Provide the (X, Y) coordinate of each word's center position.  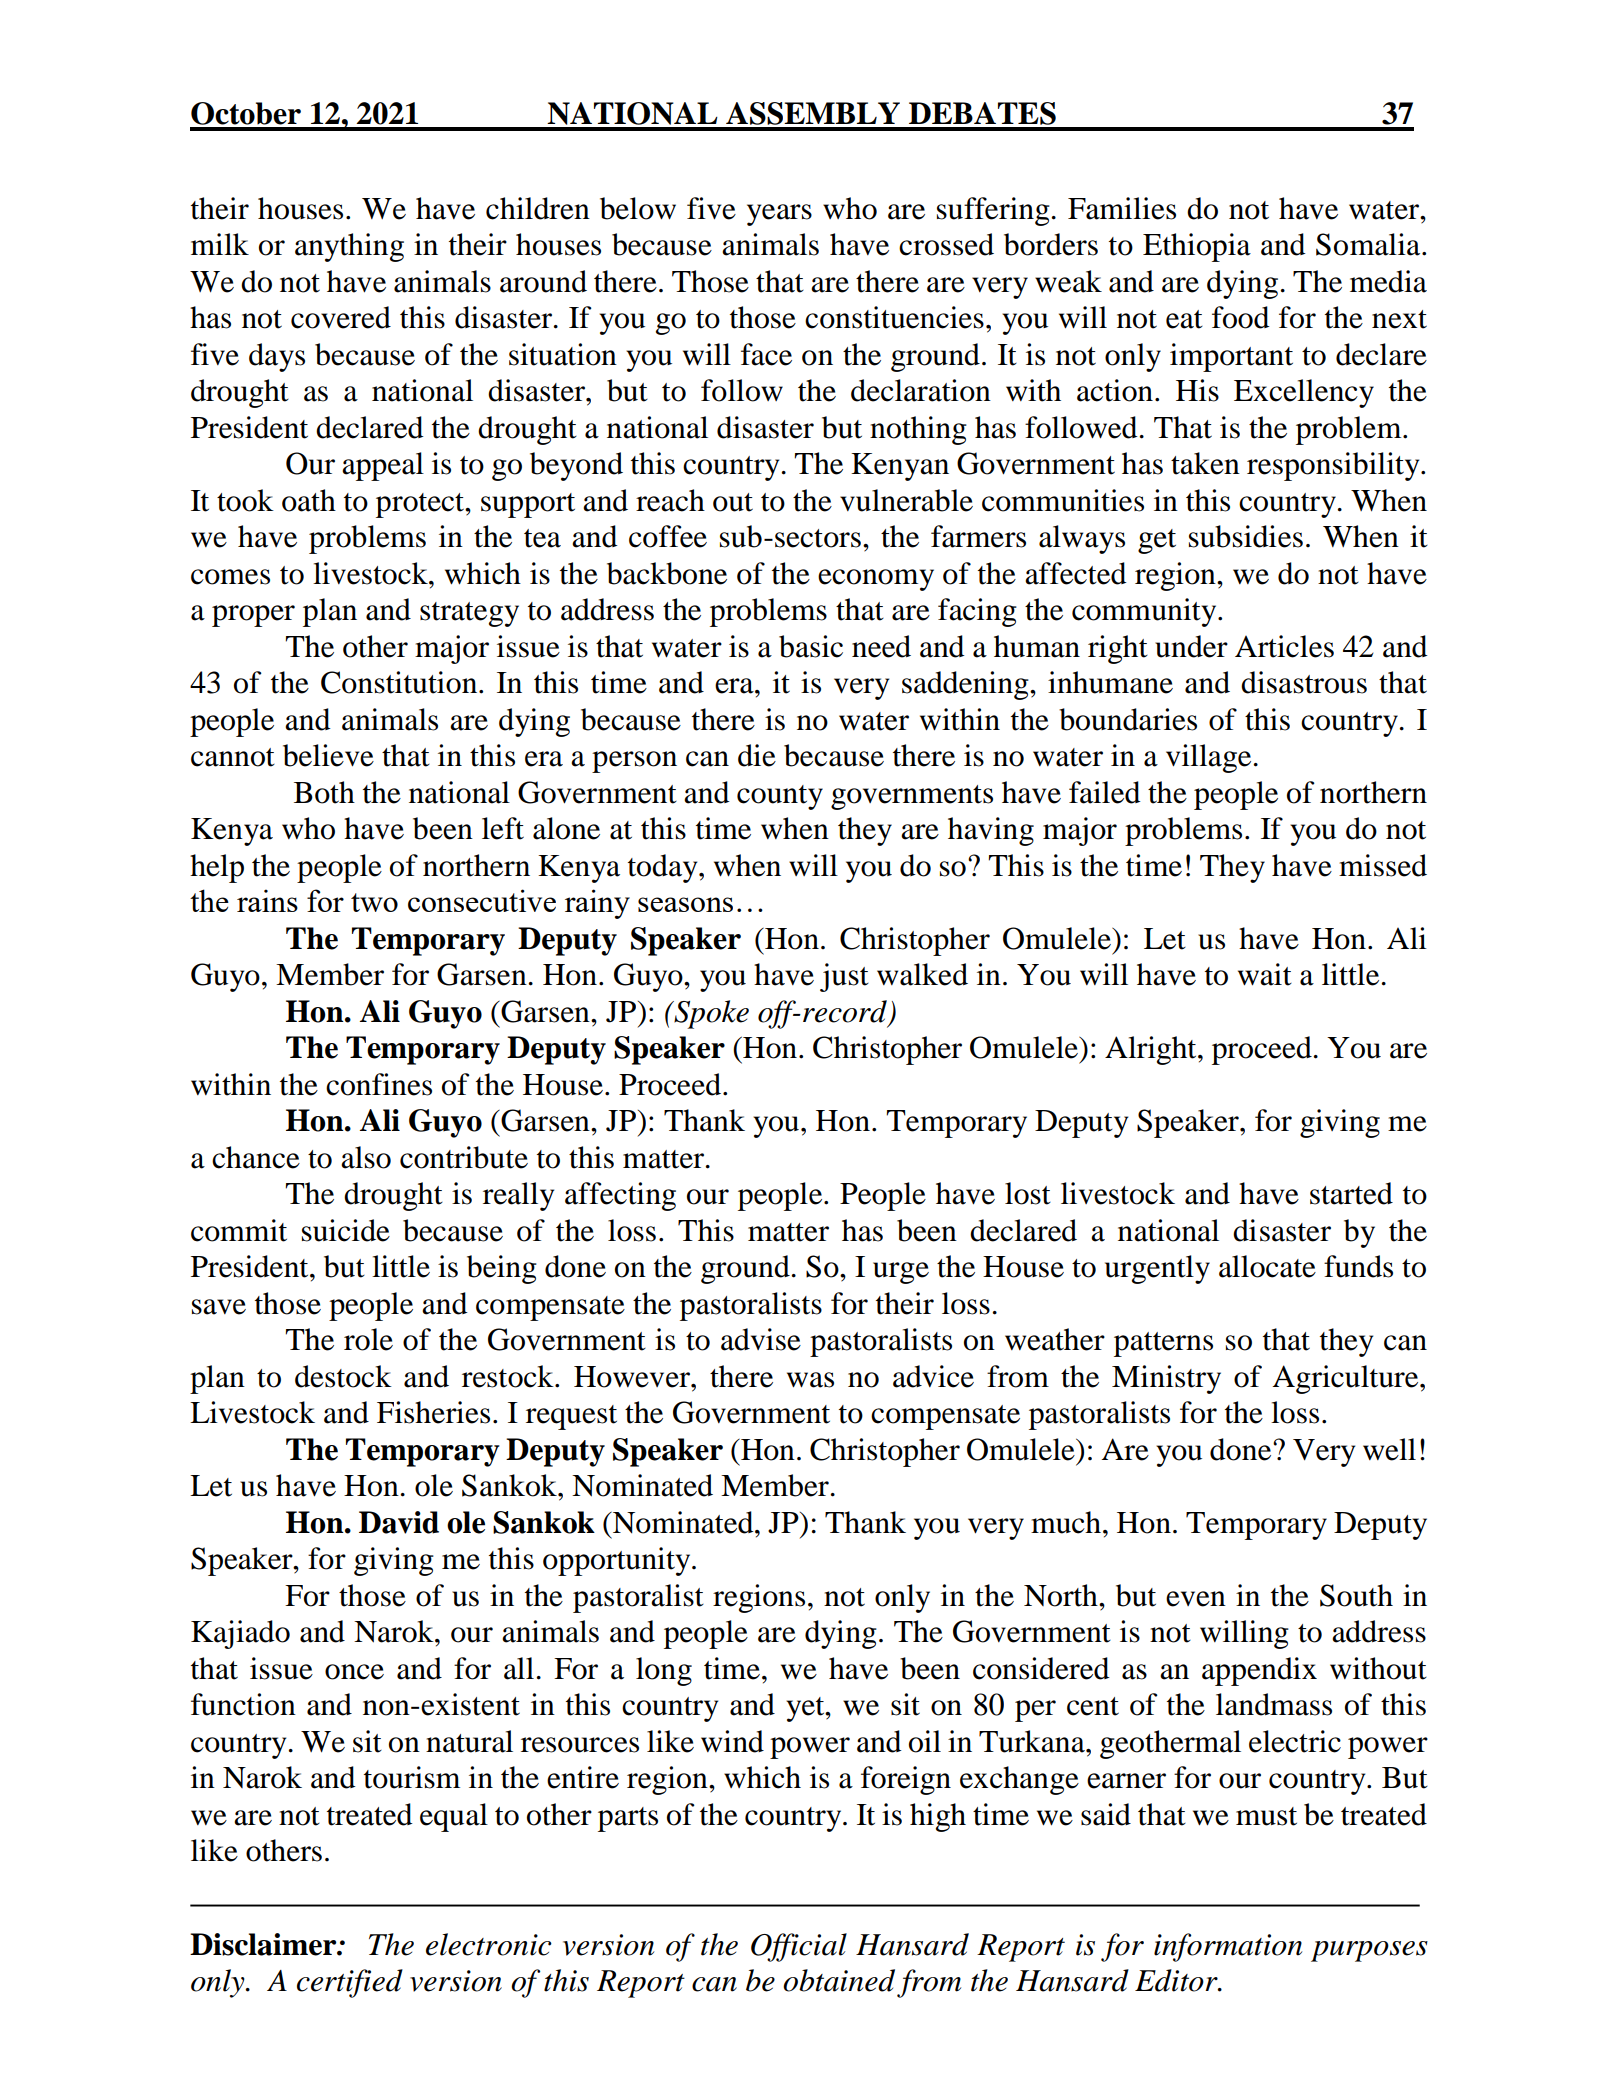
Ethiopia (1197, 247)
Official (799, 1947)
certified (350, 1983)
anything (349, 247)
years (779, 215)
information (1228, 1947)
